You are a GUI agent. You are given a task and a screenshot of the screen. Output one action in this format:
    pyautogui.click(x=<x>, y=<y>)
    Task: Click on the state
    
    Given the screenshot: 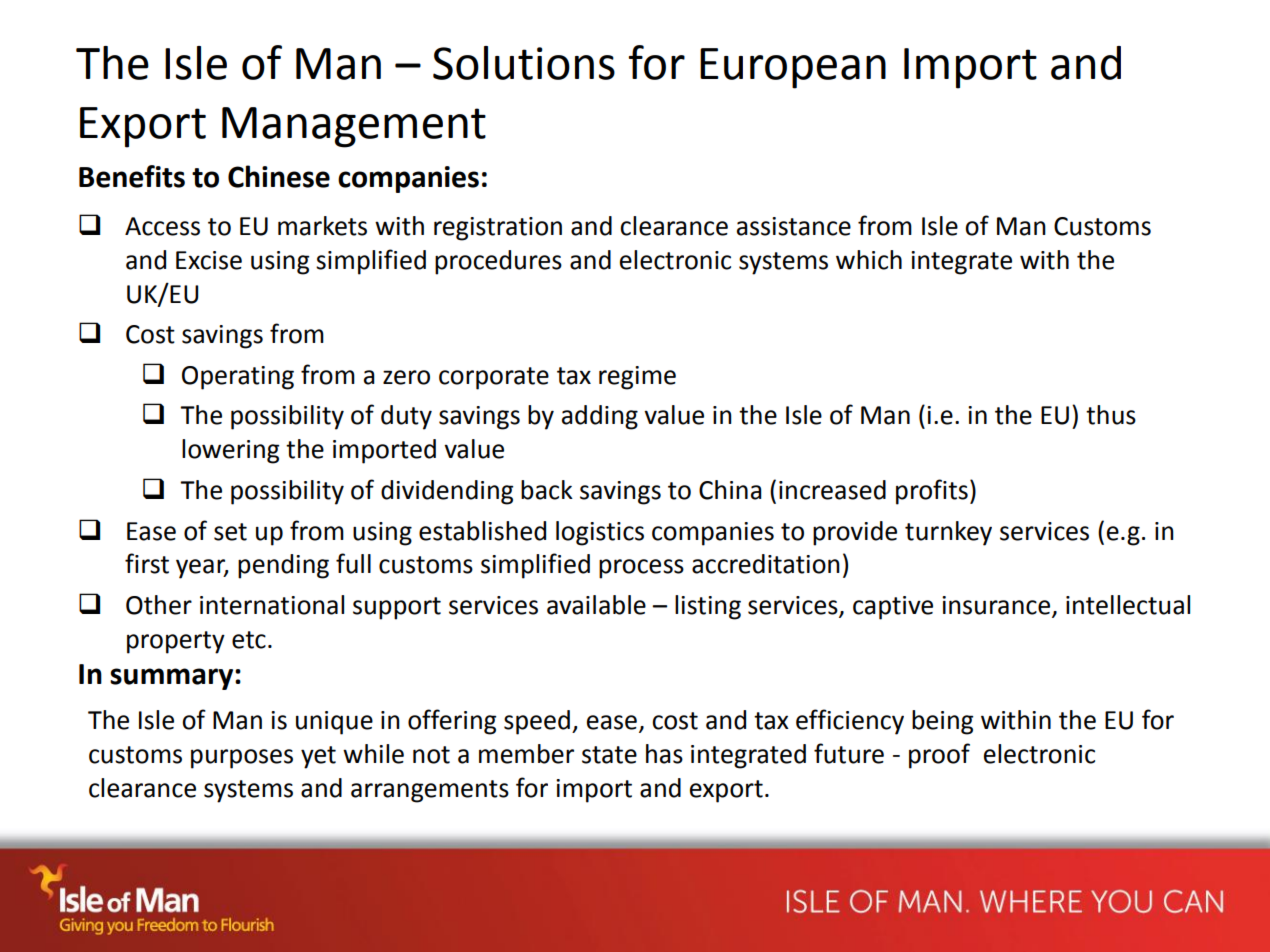 What is the action you would take?
    pyautogui.click(x=609, y=755)
